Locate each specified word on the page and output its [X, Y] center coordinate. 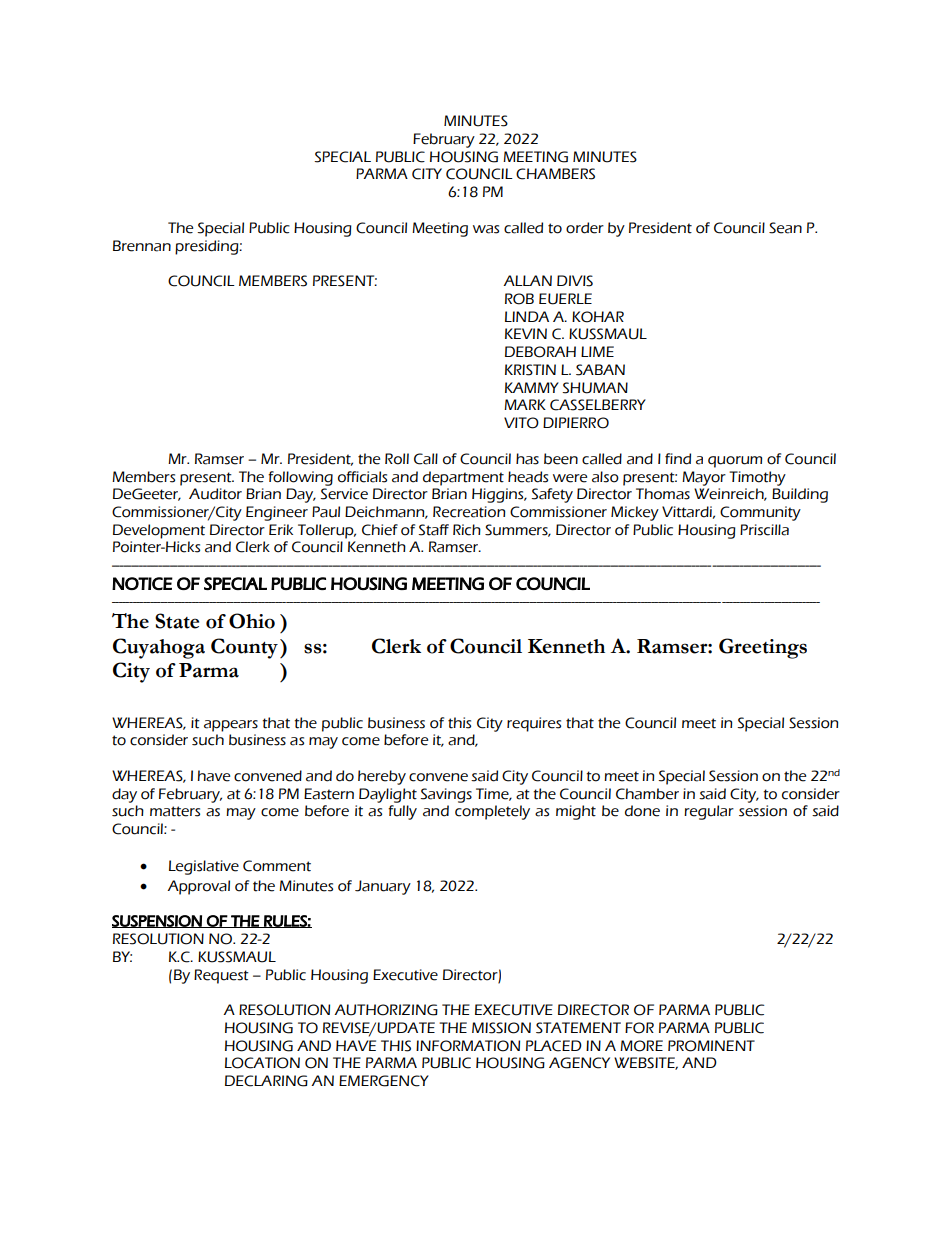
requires [534, 724]
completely [492, 812]
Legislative [204, 867]
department [463, 478]
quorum [735, 462]
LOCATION [262, 1063]
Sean [785, 228]
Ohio [252, 621]
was [486, 229]
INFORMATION [468, 1046]
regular [709, 812]
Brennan [142, 246]
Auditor [215, 494]
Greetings [763, 648]
